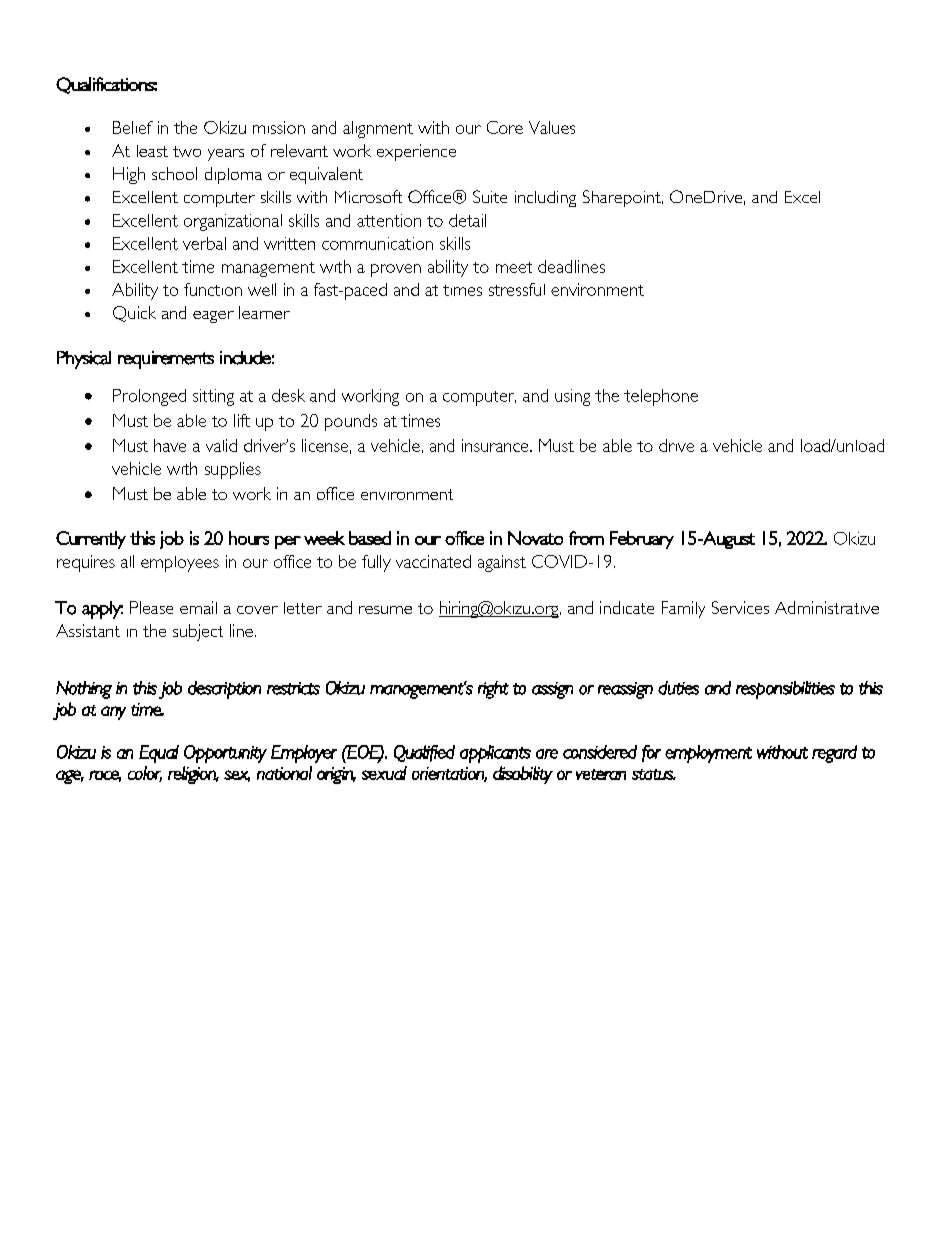 The width and height of the screenshot is (952, 1233). What do you see at coordinates (416, 152) in the screenshot?
I see `experience` at bounding box center [416, 152].
